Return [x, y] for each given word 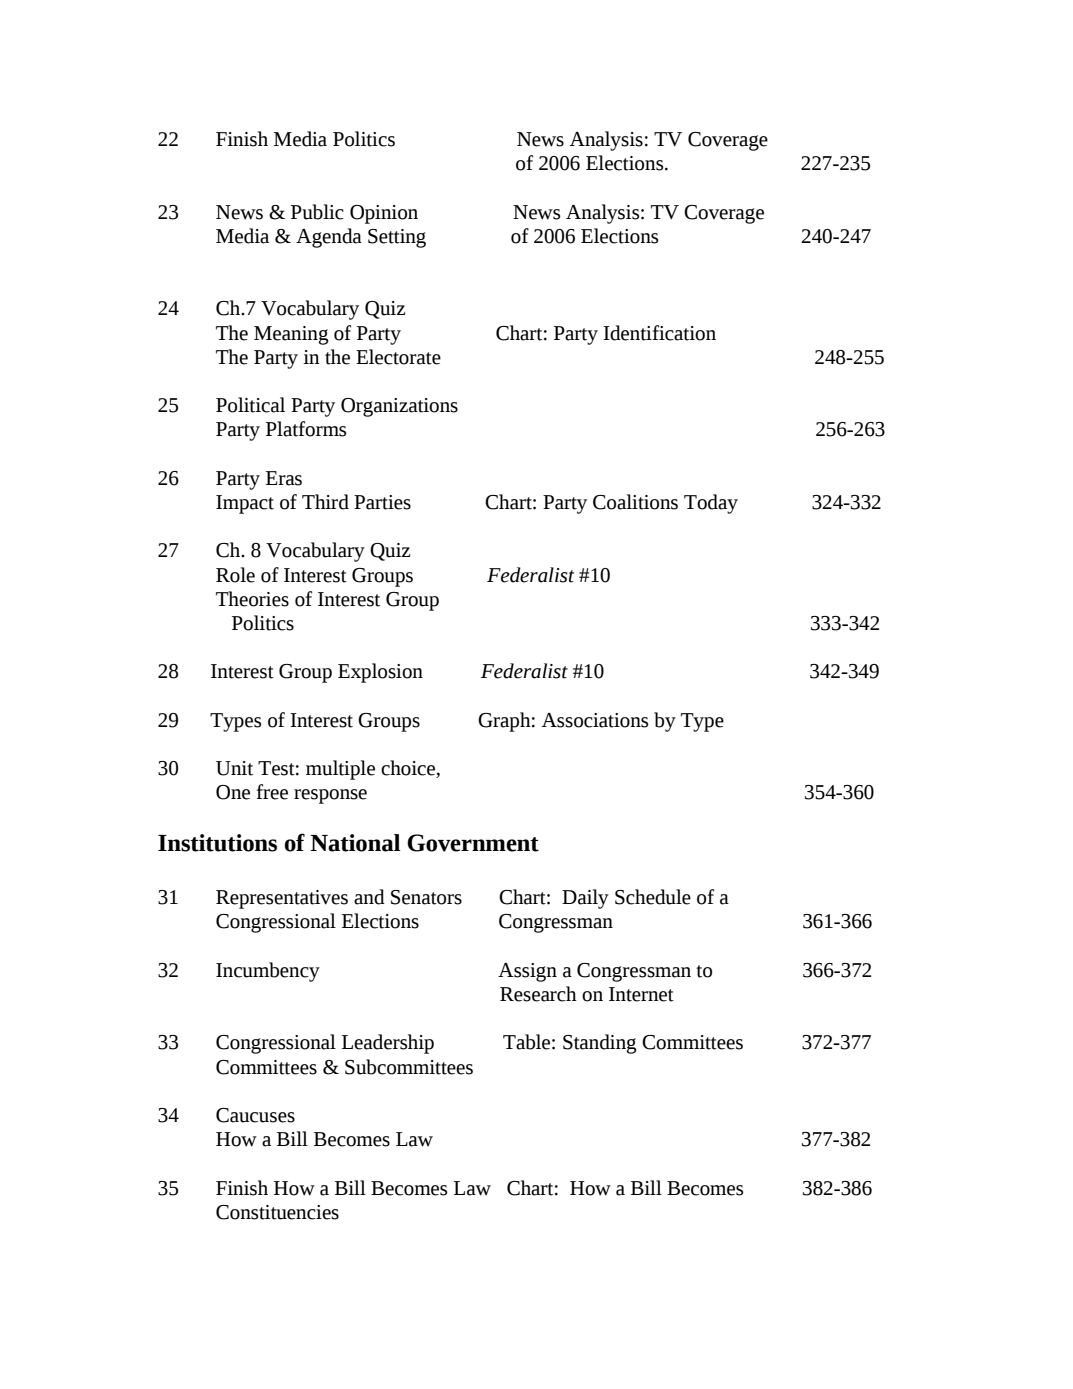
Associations [595, 720]
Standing [600, 1044]
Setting [397, 238]
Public [317, 212]
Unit [234, 768]
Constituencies [277, 1212]
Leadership [388, 1044]
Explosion [380, 673]
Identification [659, 333]
